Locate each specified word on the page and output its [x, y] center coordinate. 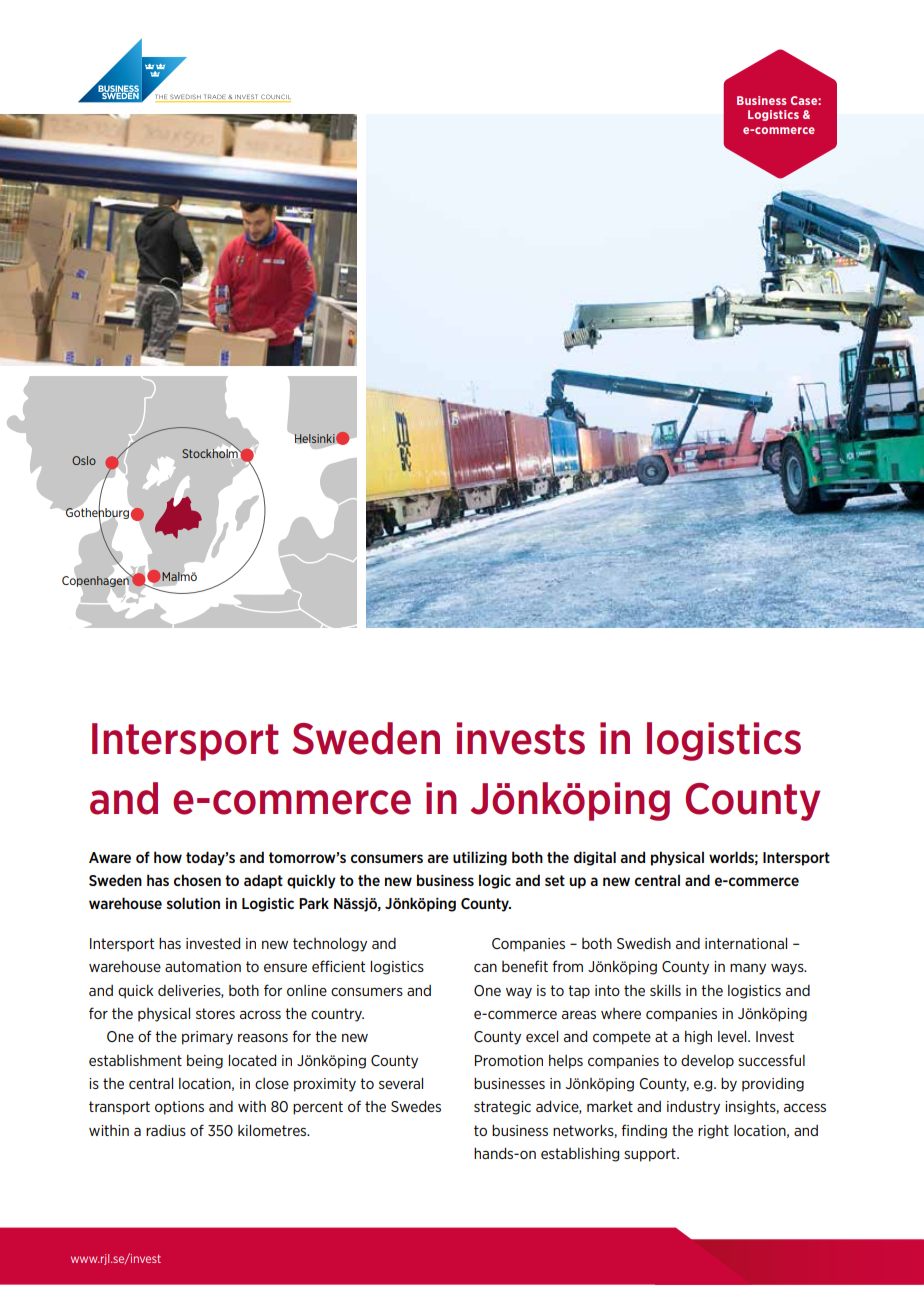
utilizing [480, 858]
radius [166, 1130]
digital [595, 858]
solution [193, 903]
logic [495, 881]
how [168, 857]
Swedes [416, 1106]
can [485, 967]
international [746, 943]
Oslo [84, 460]
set [555, 880]
